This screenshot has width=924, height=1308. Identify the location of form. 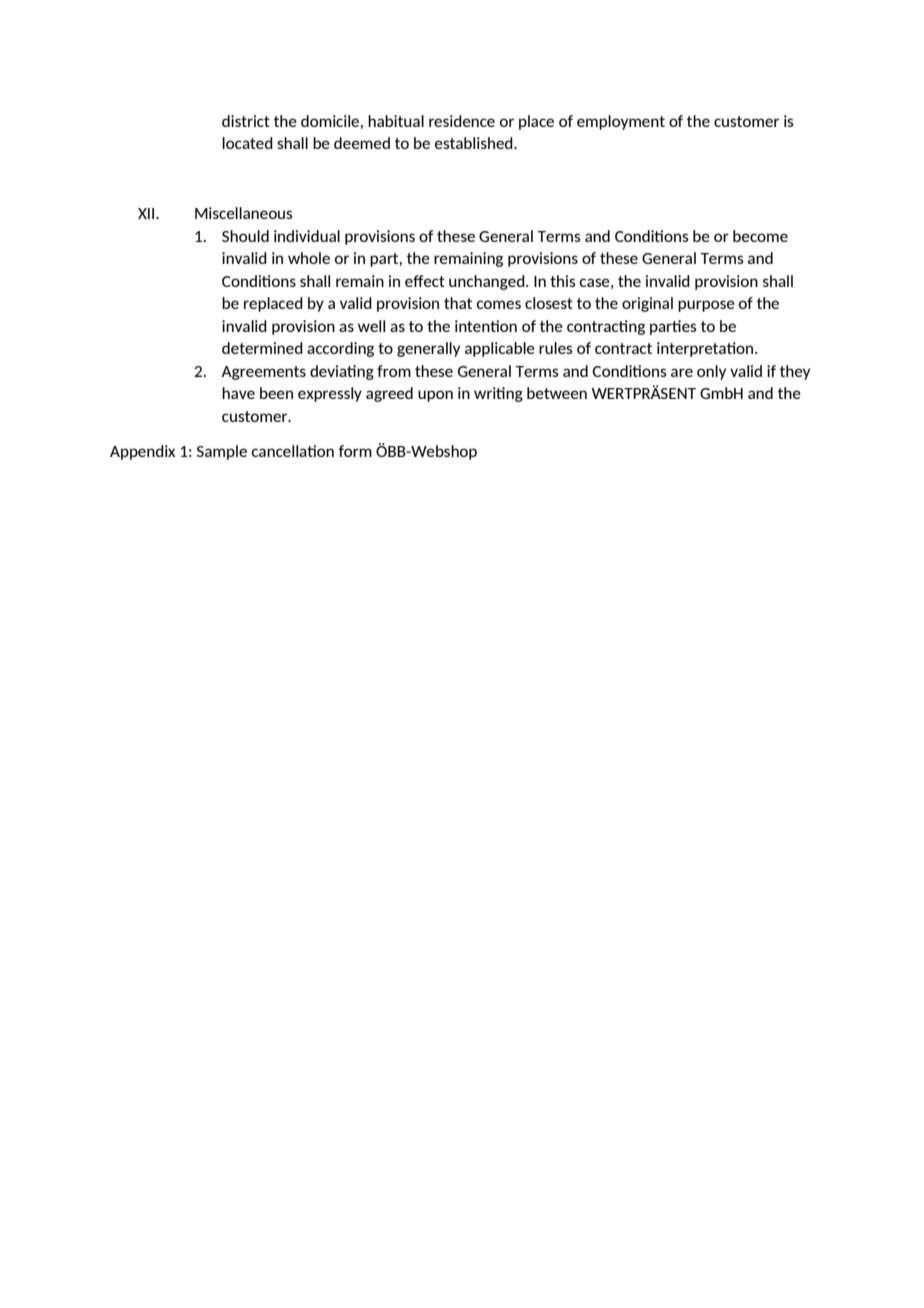
(355, 451).
